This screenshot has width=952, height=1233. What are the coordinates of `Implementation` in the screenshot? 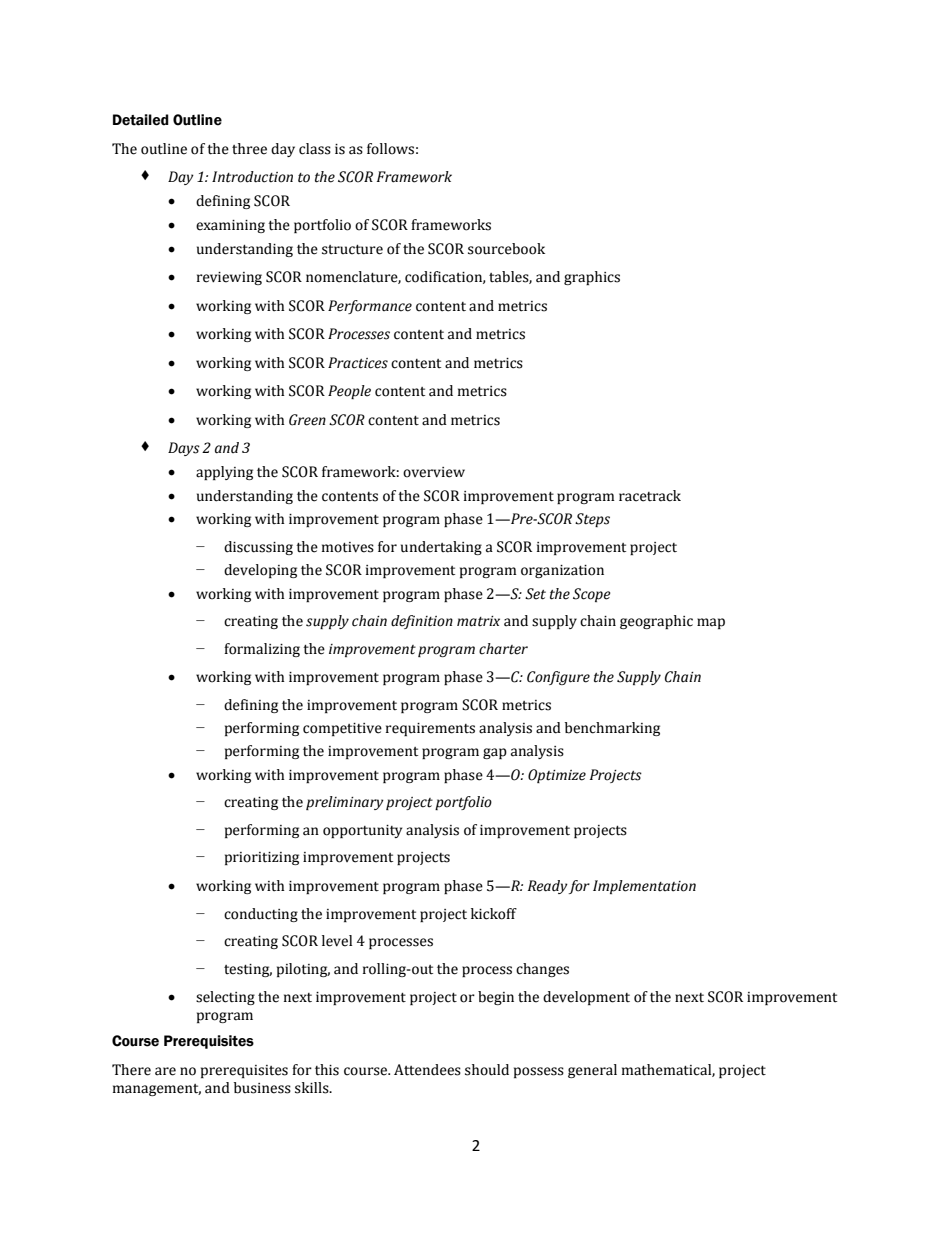 It's located at (644, 887).
